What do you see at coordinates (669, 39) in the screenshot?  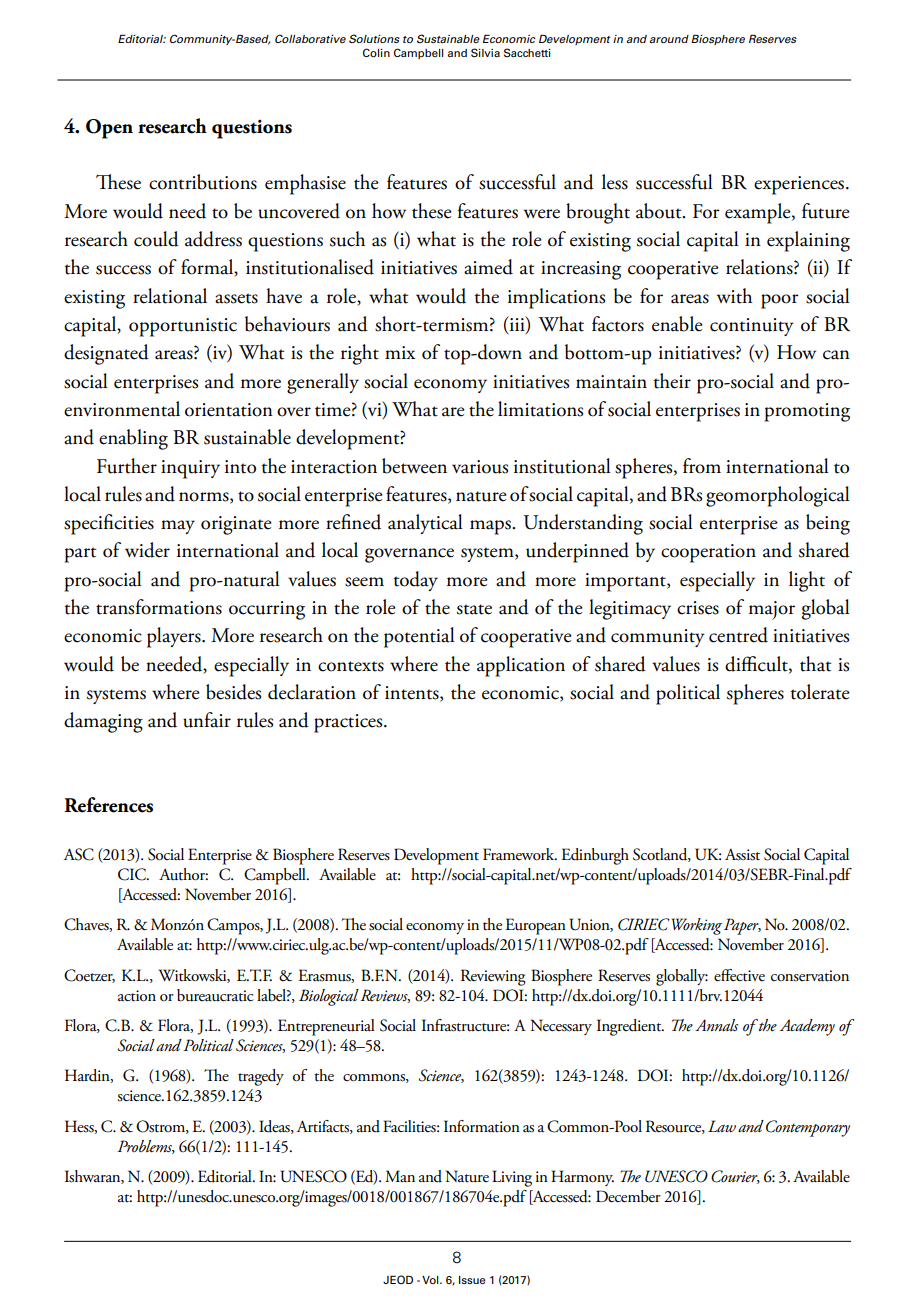 I see `around` at bounding box center [669, 39].
